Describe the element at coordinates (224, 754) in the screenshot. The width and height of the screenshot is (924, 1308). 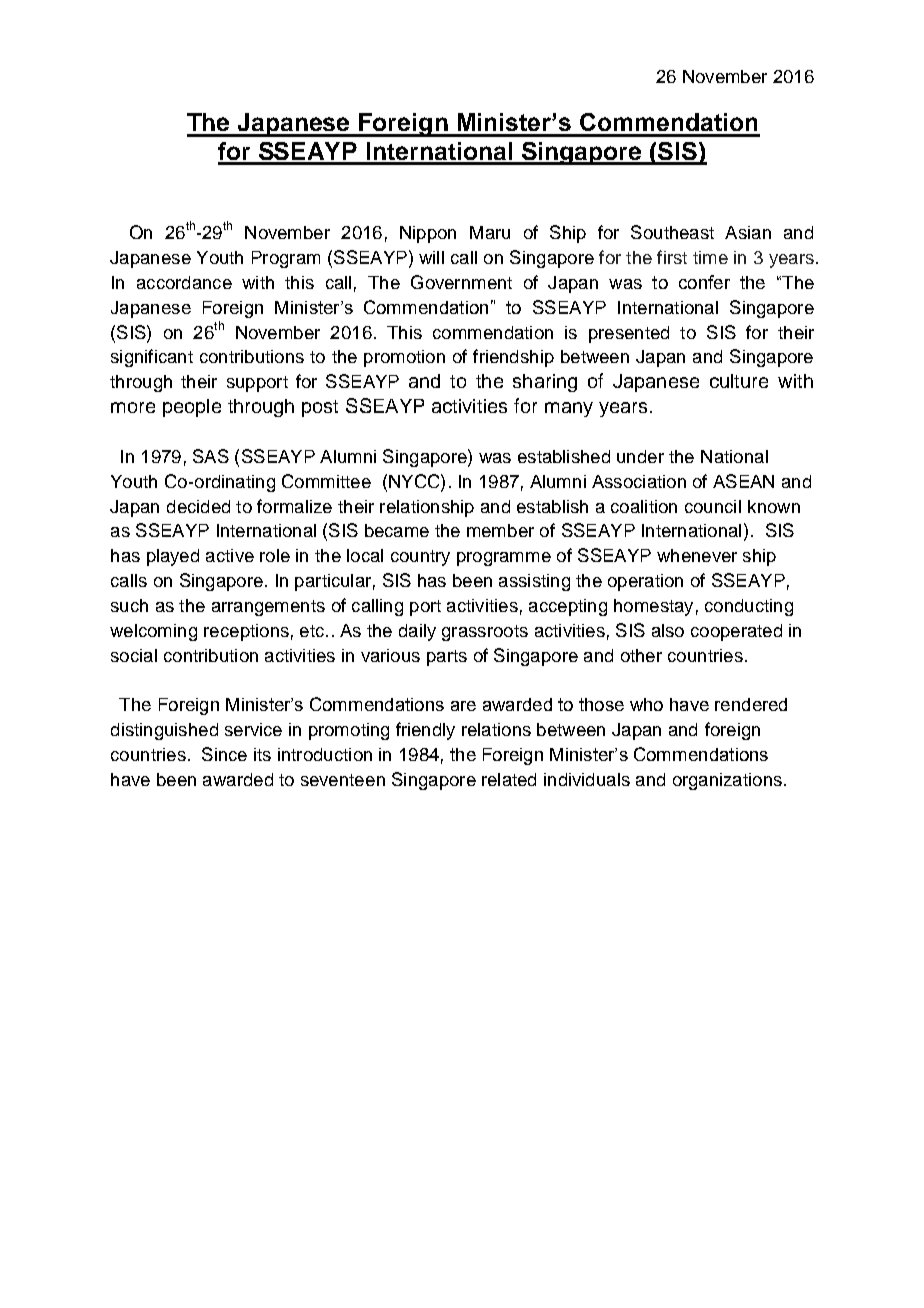
I see `Since` at that location.
